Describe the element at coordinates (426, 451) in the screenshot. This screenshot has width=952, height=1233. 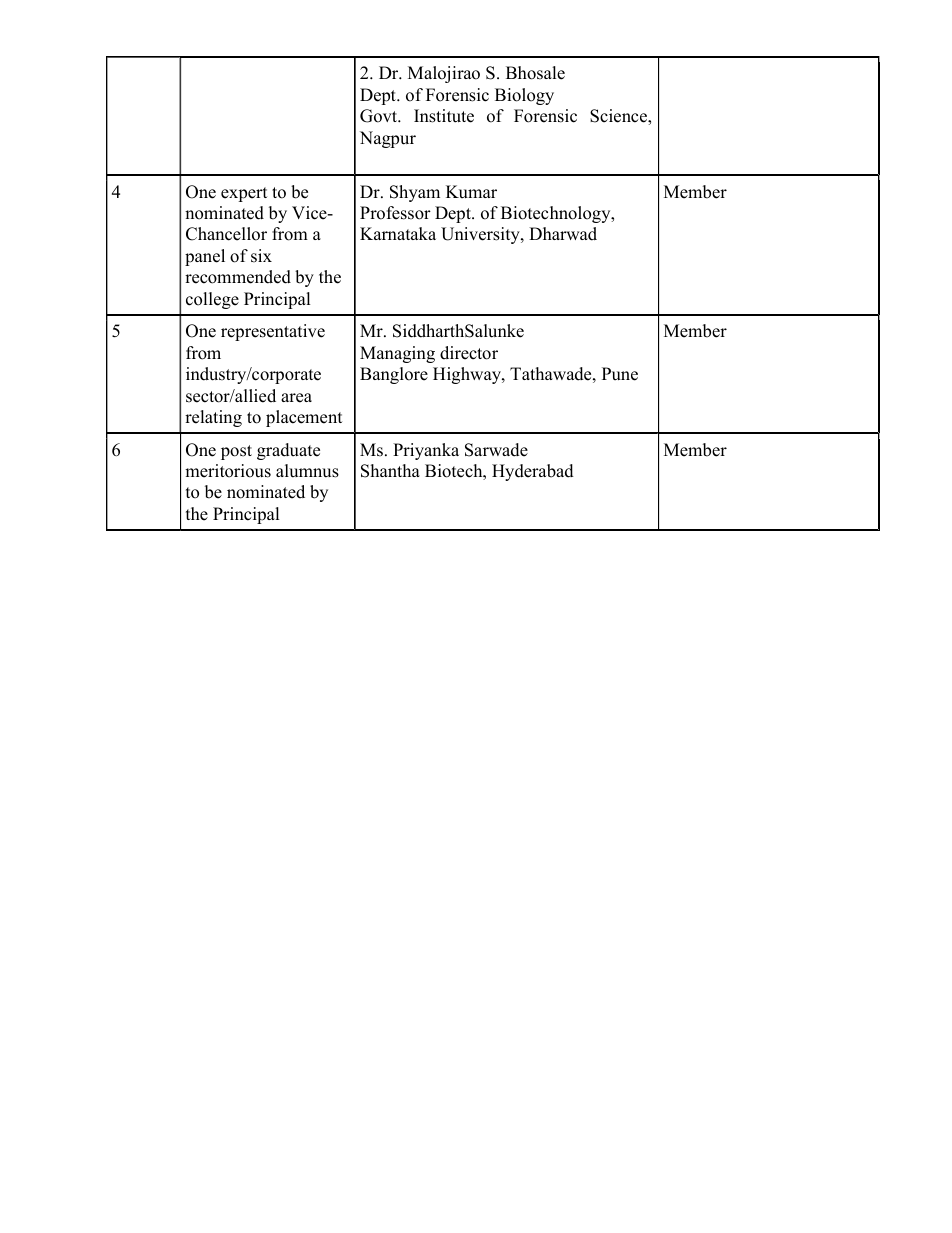
I see `Priyanka` at that location.
